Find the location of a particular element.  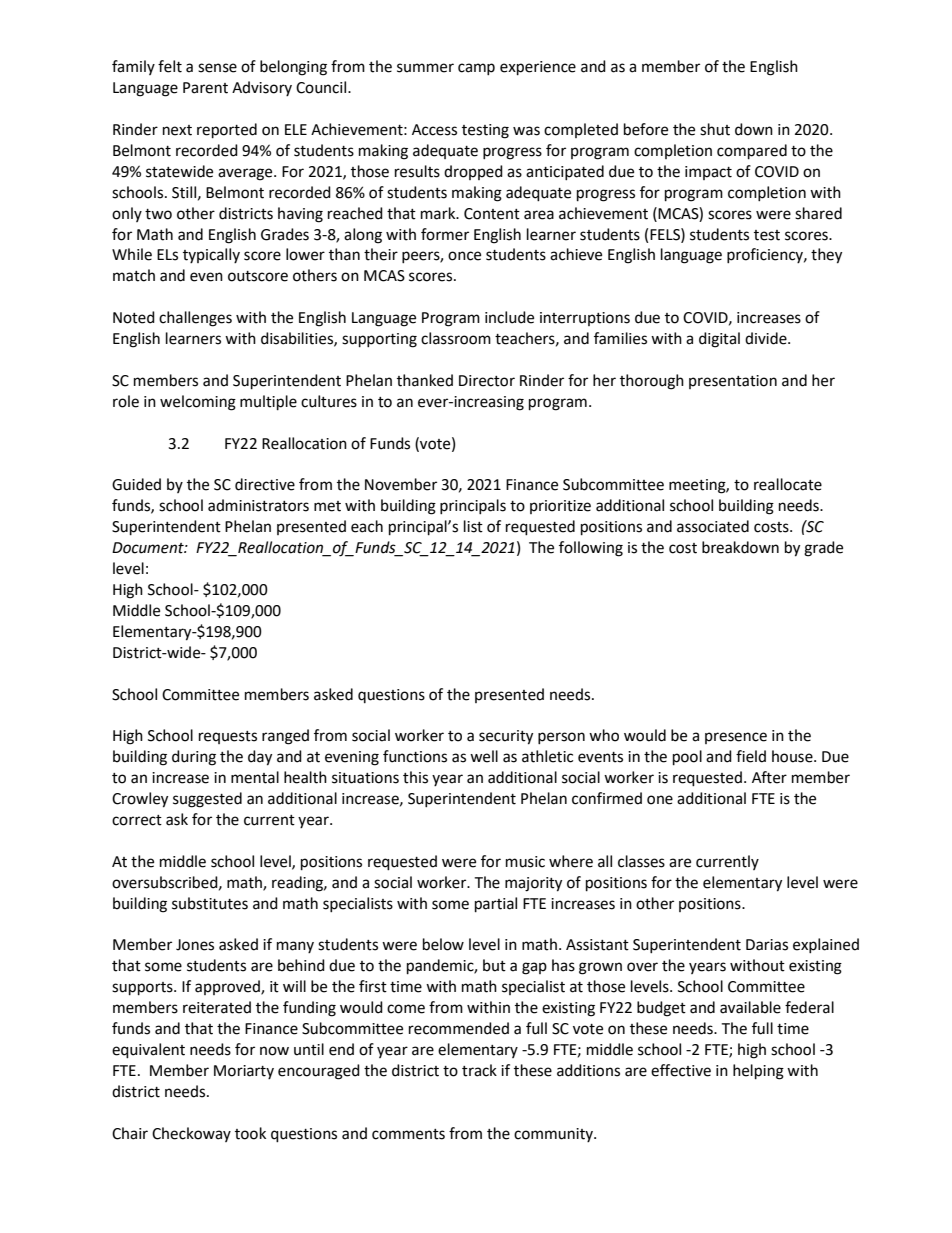

well is located at coordinates (484, 756).
